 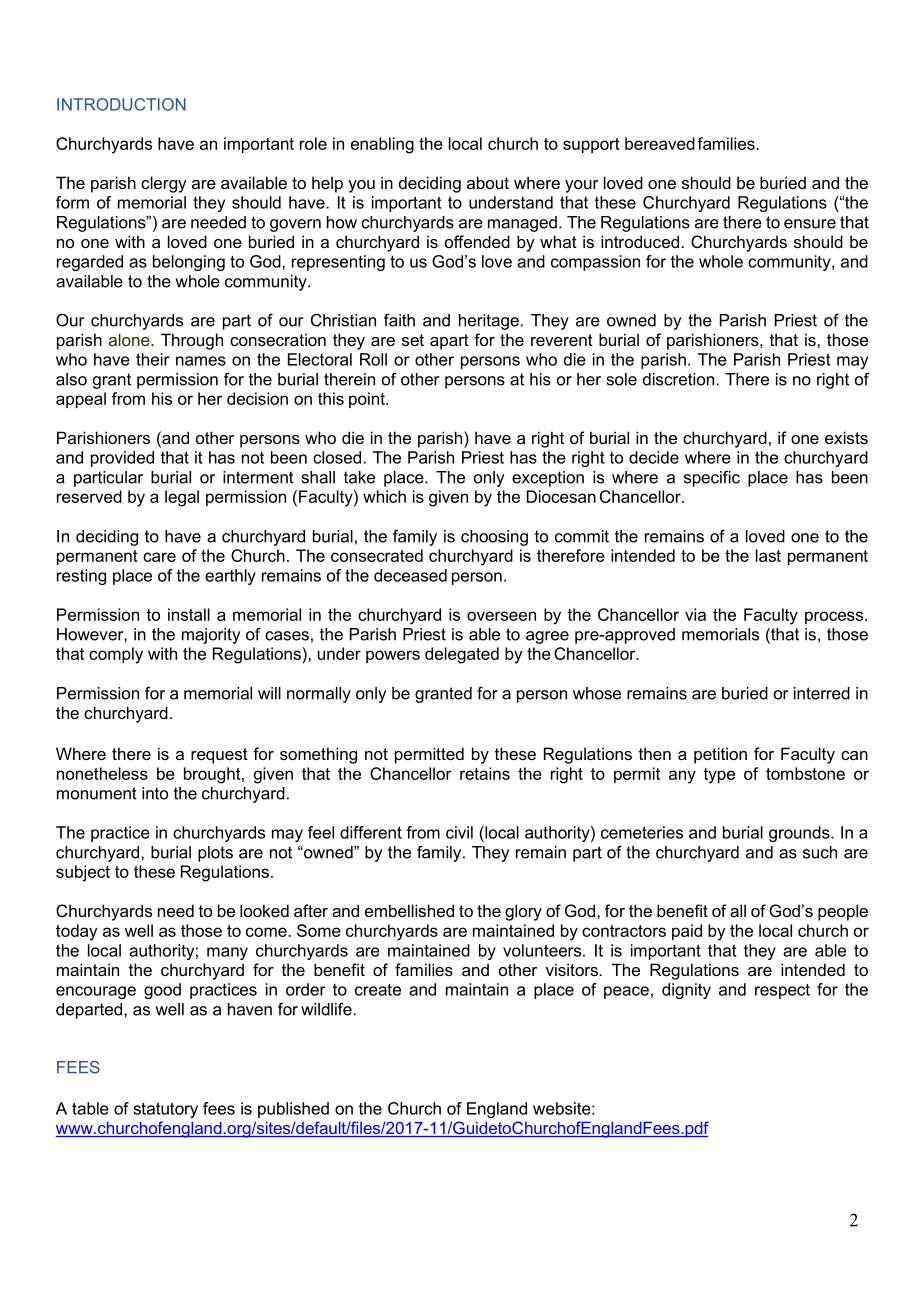 What do you see at coordinates (695, 614) in the page?
I see `via` at bounding box center [695, 614].
